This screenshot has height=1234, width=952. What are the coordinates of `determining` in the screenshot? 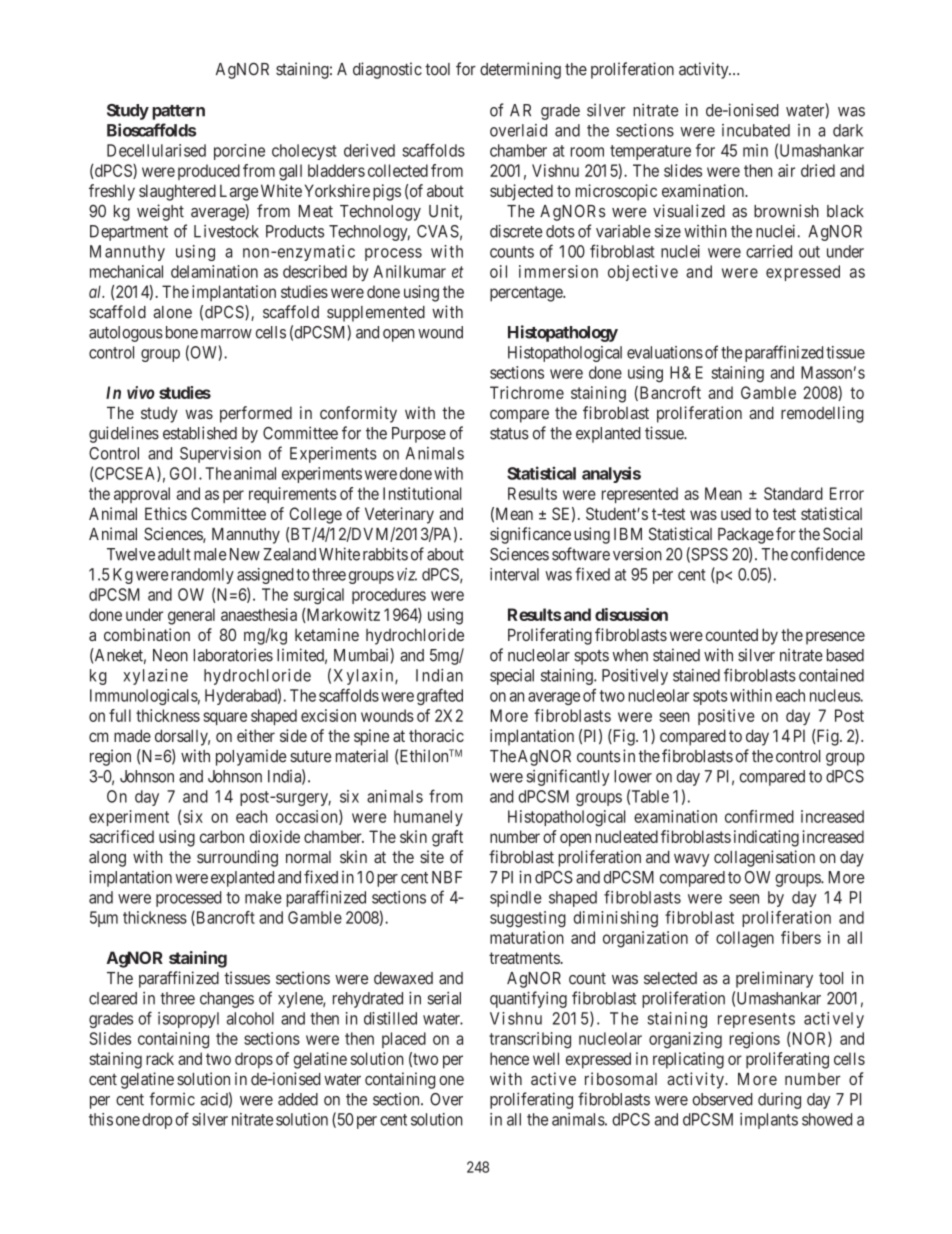 It's located at (520, 70).
